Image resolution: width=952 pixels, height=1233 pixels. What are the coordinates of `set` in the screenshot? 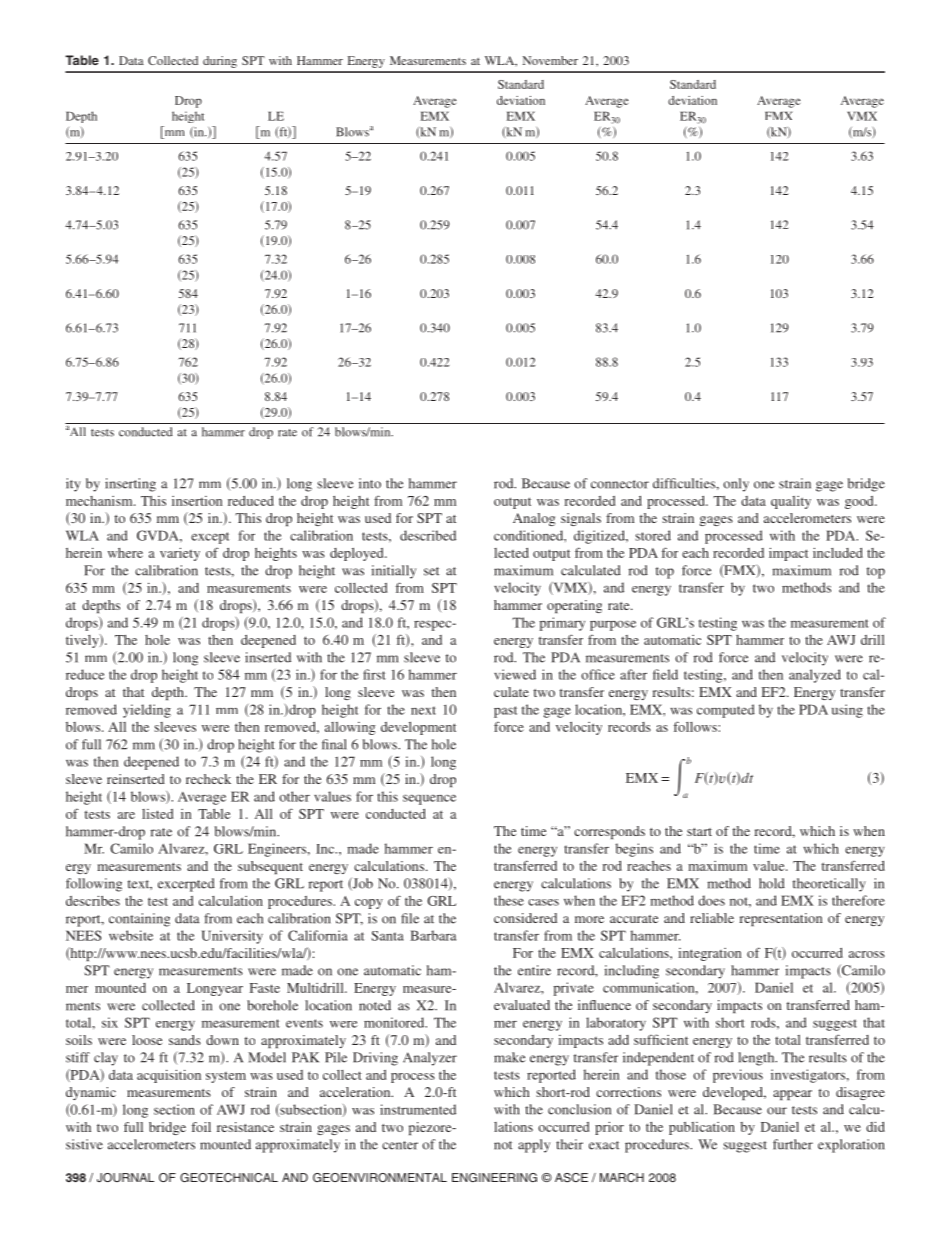 It's located at (431, 571).
